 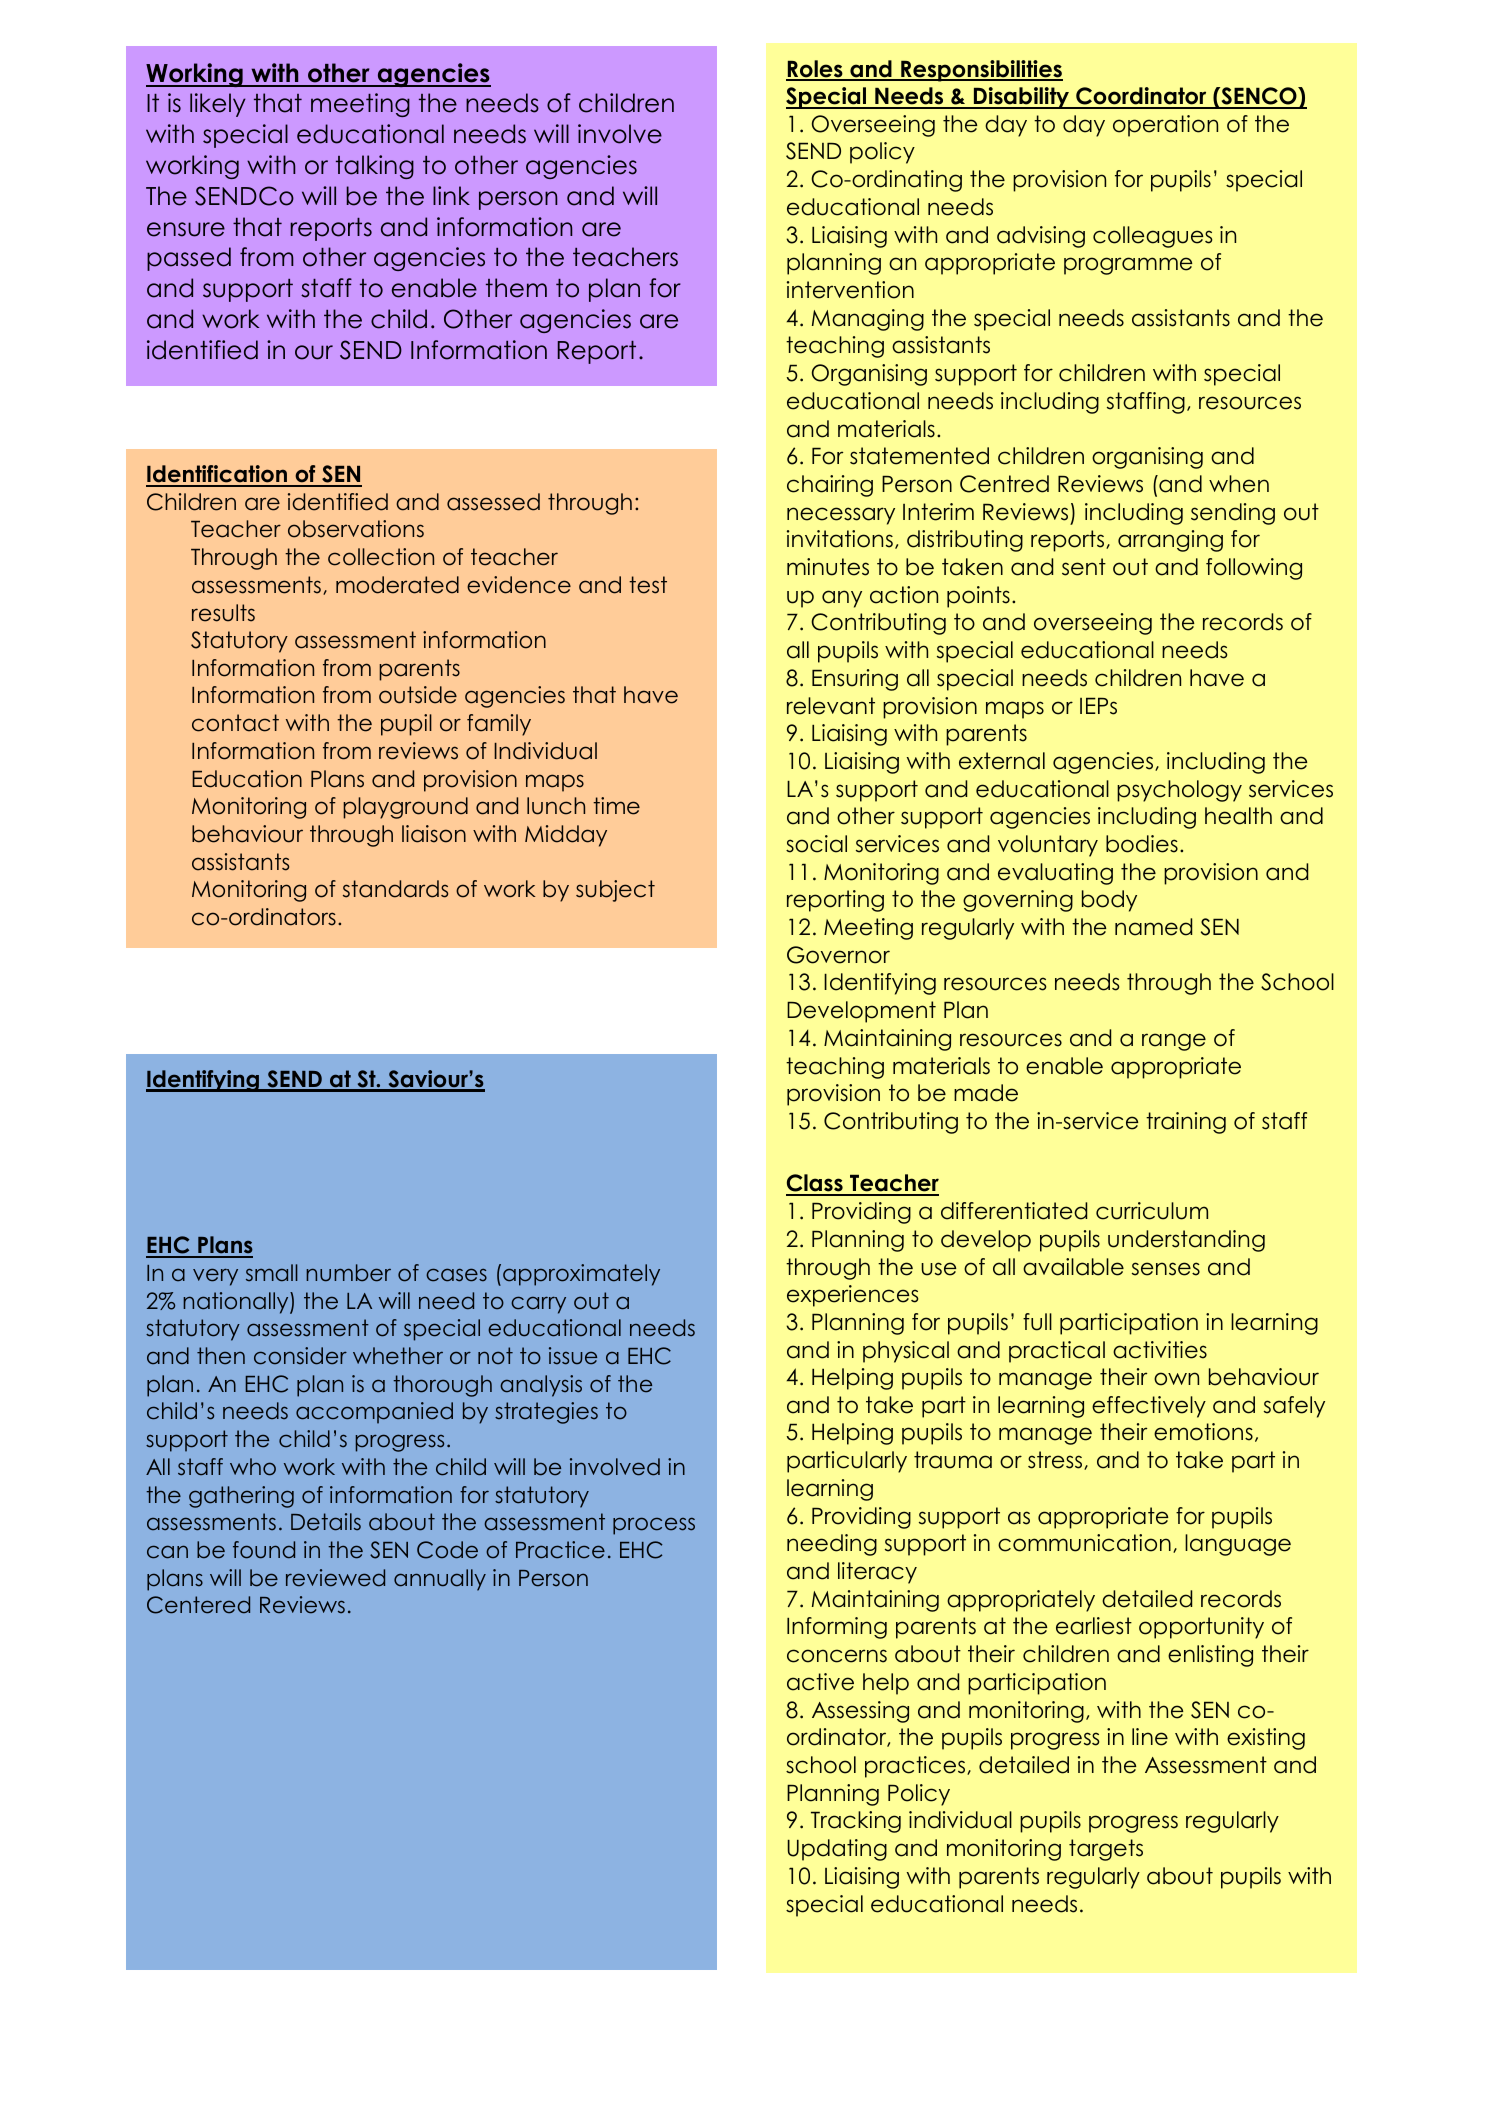 I want to click on Roles, so click(x=815, y=70).
